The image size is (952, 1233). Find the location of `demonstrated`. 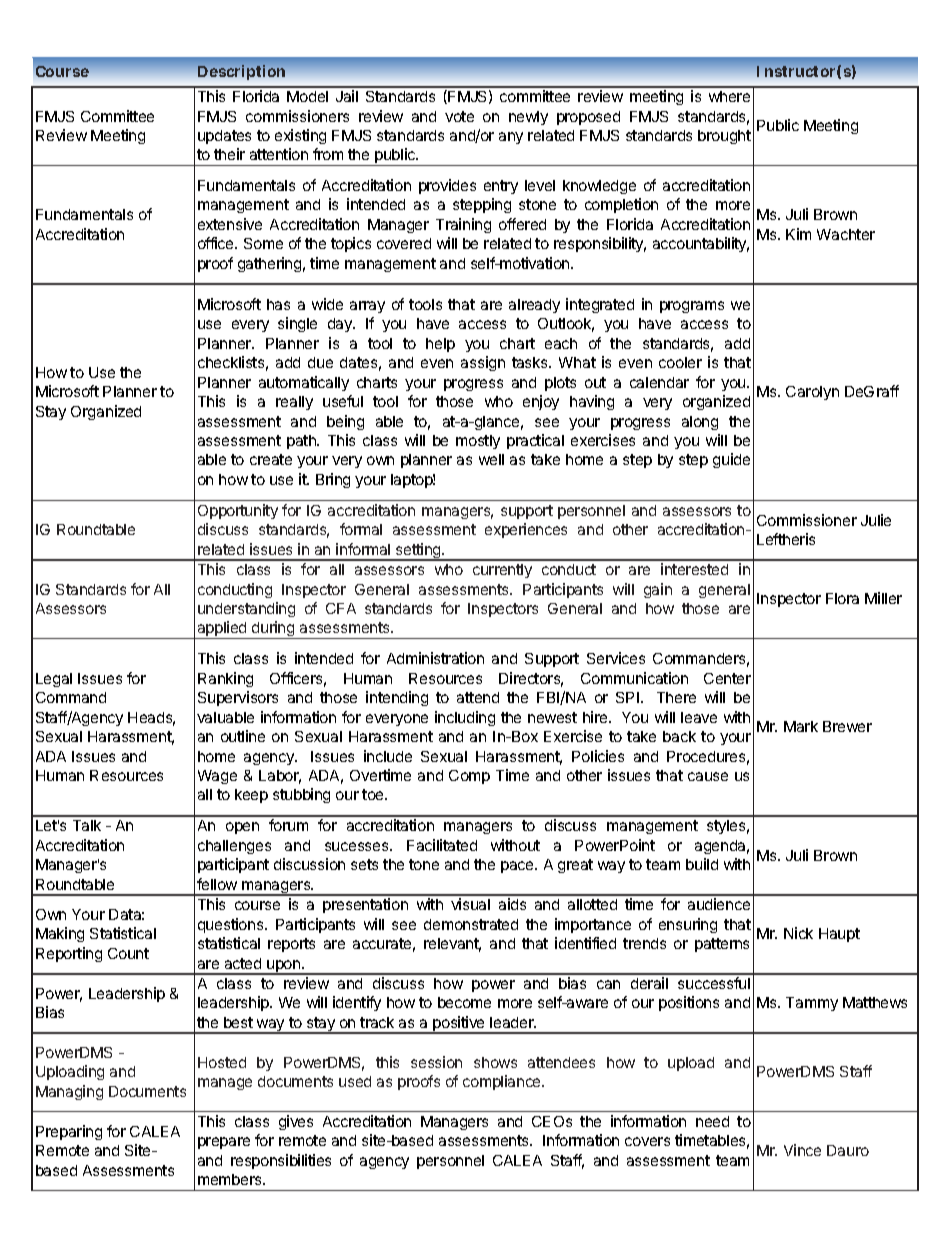

demonstrated is located at coordinates (471, 924).
